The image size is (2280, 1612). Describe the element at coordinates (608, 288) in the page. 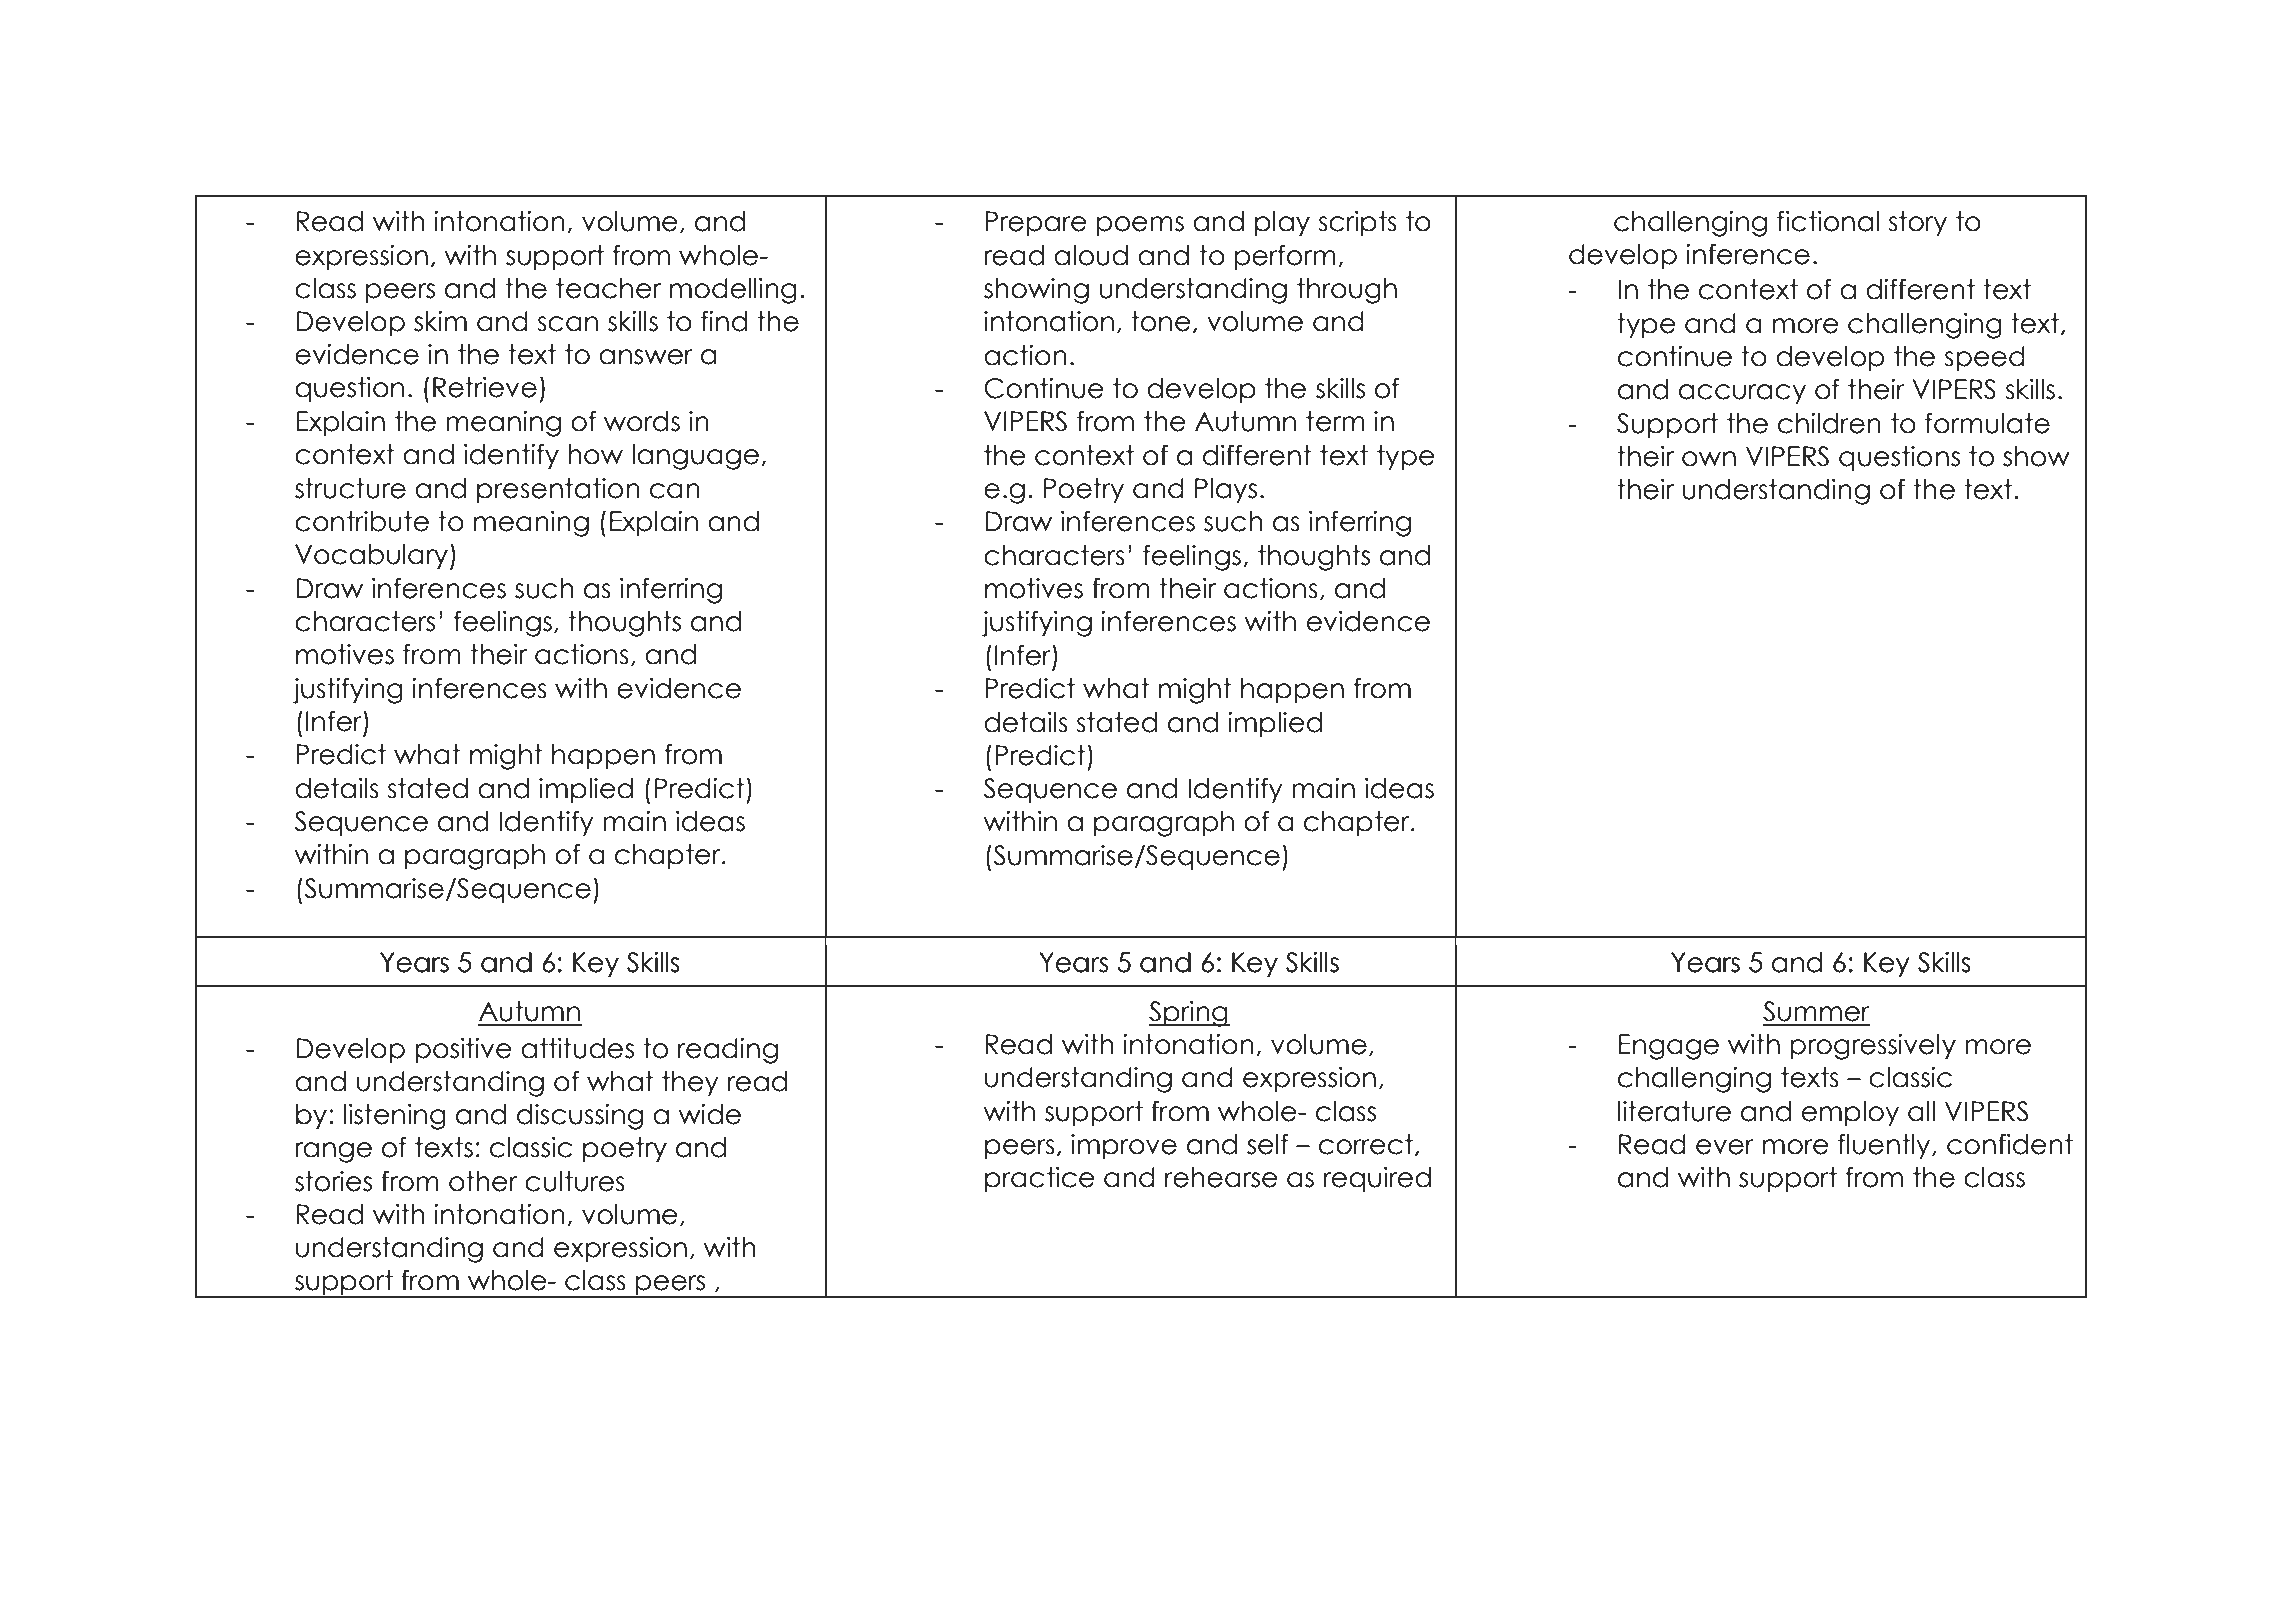

I see `teacher` at that location.
